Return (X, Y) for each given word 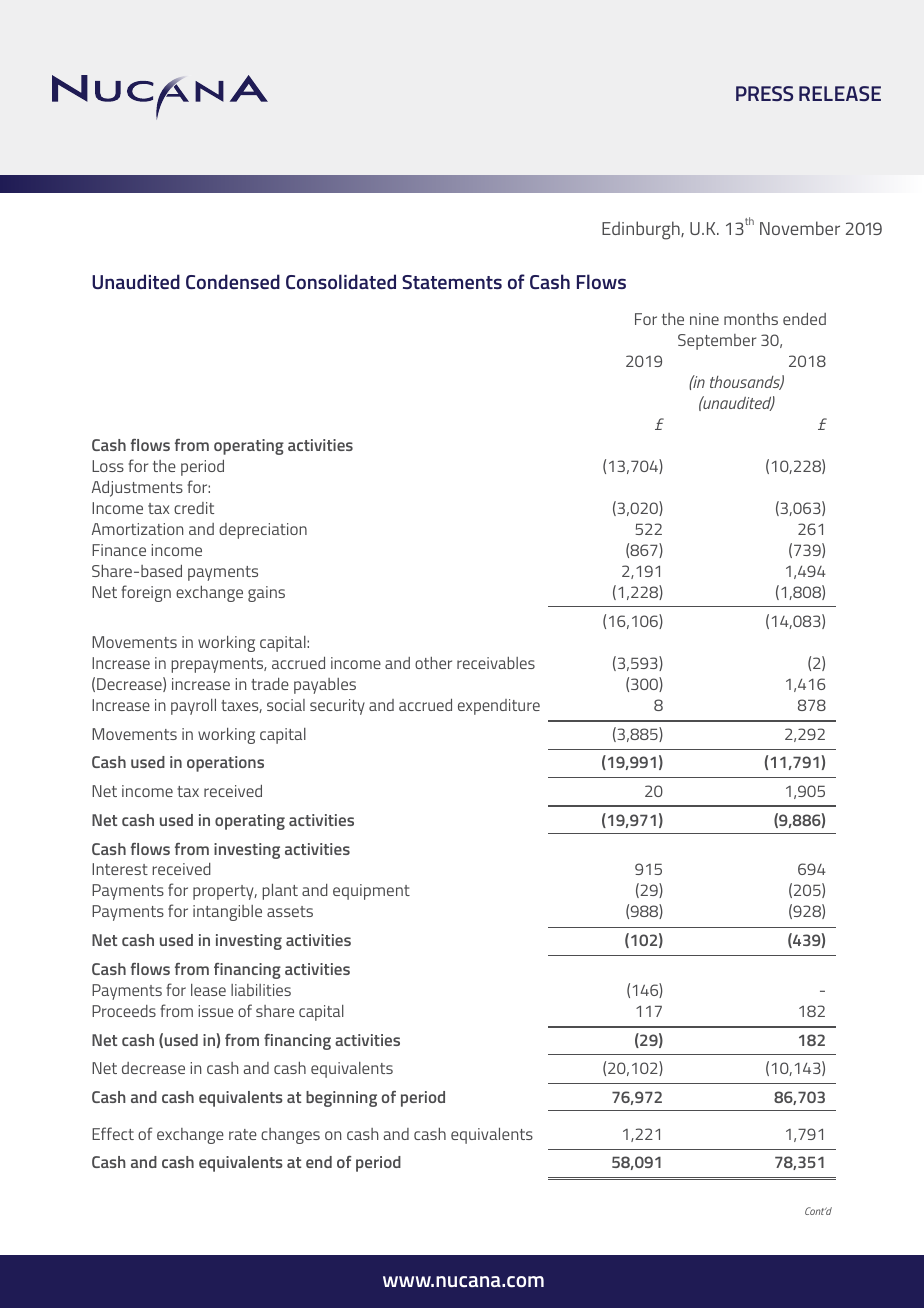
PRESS (764, 93)
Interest (120, 869)
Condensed (233, 281)
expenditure (499, 707)
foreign (146, 593)
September (717, 342)
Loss (108, 466)
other (433, 663)
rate (243, 1134)
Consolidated (341, 281)
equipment (371, 892)
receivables (496, 663)
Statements (452, 282)
